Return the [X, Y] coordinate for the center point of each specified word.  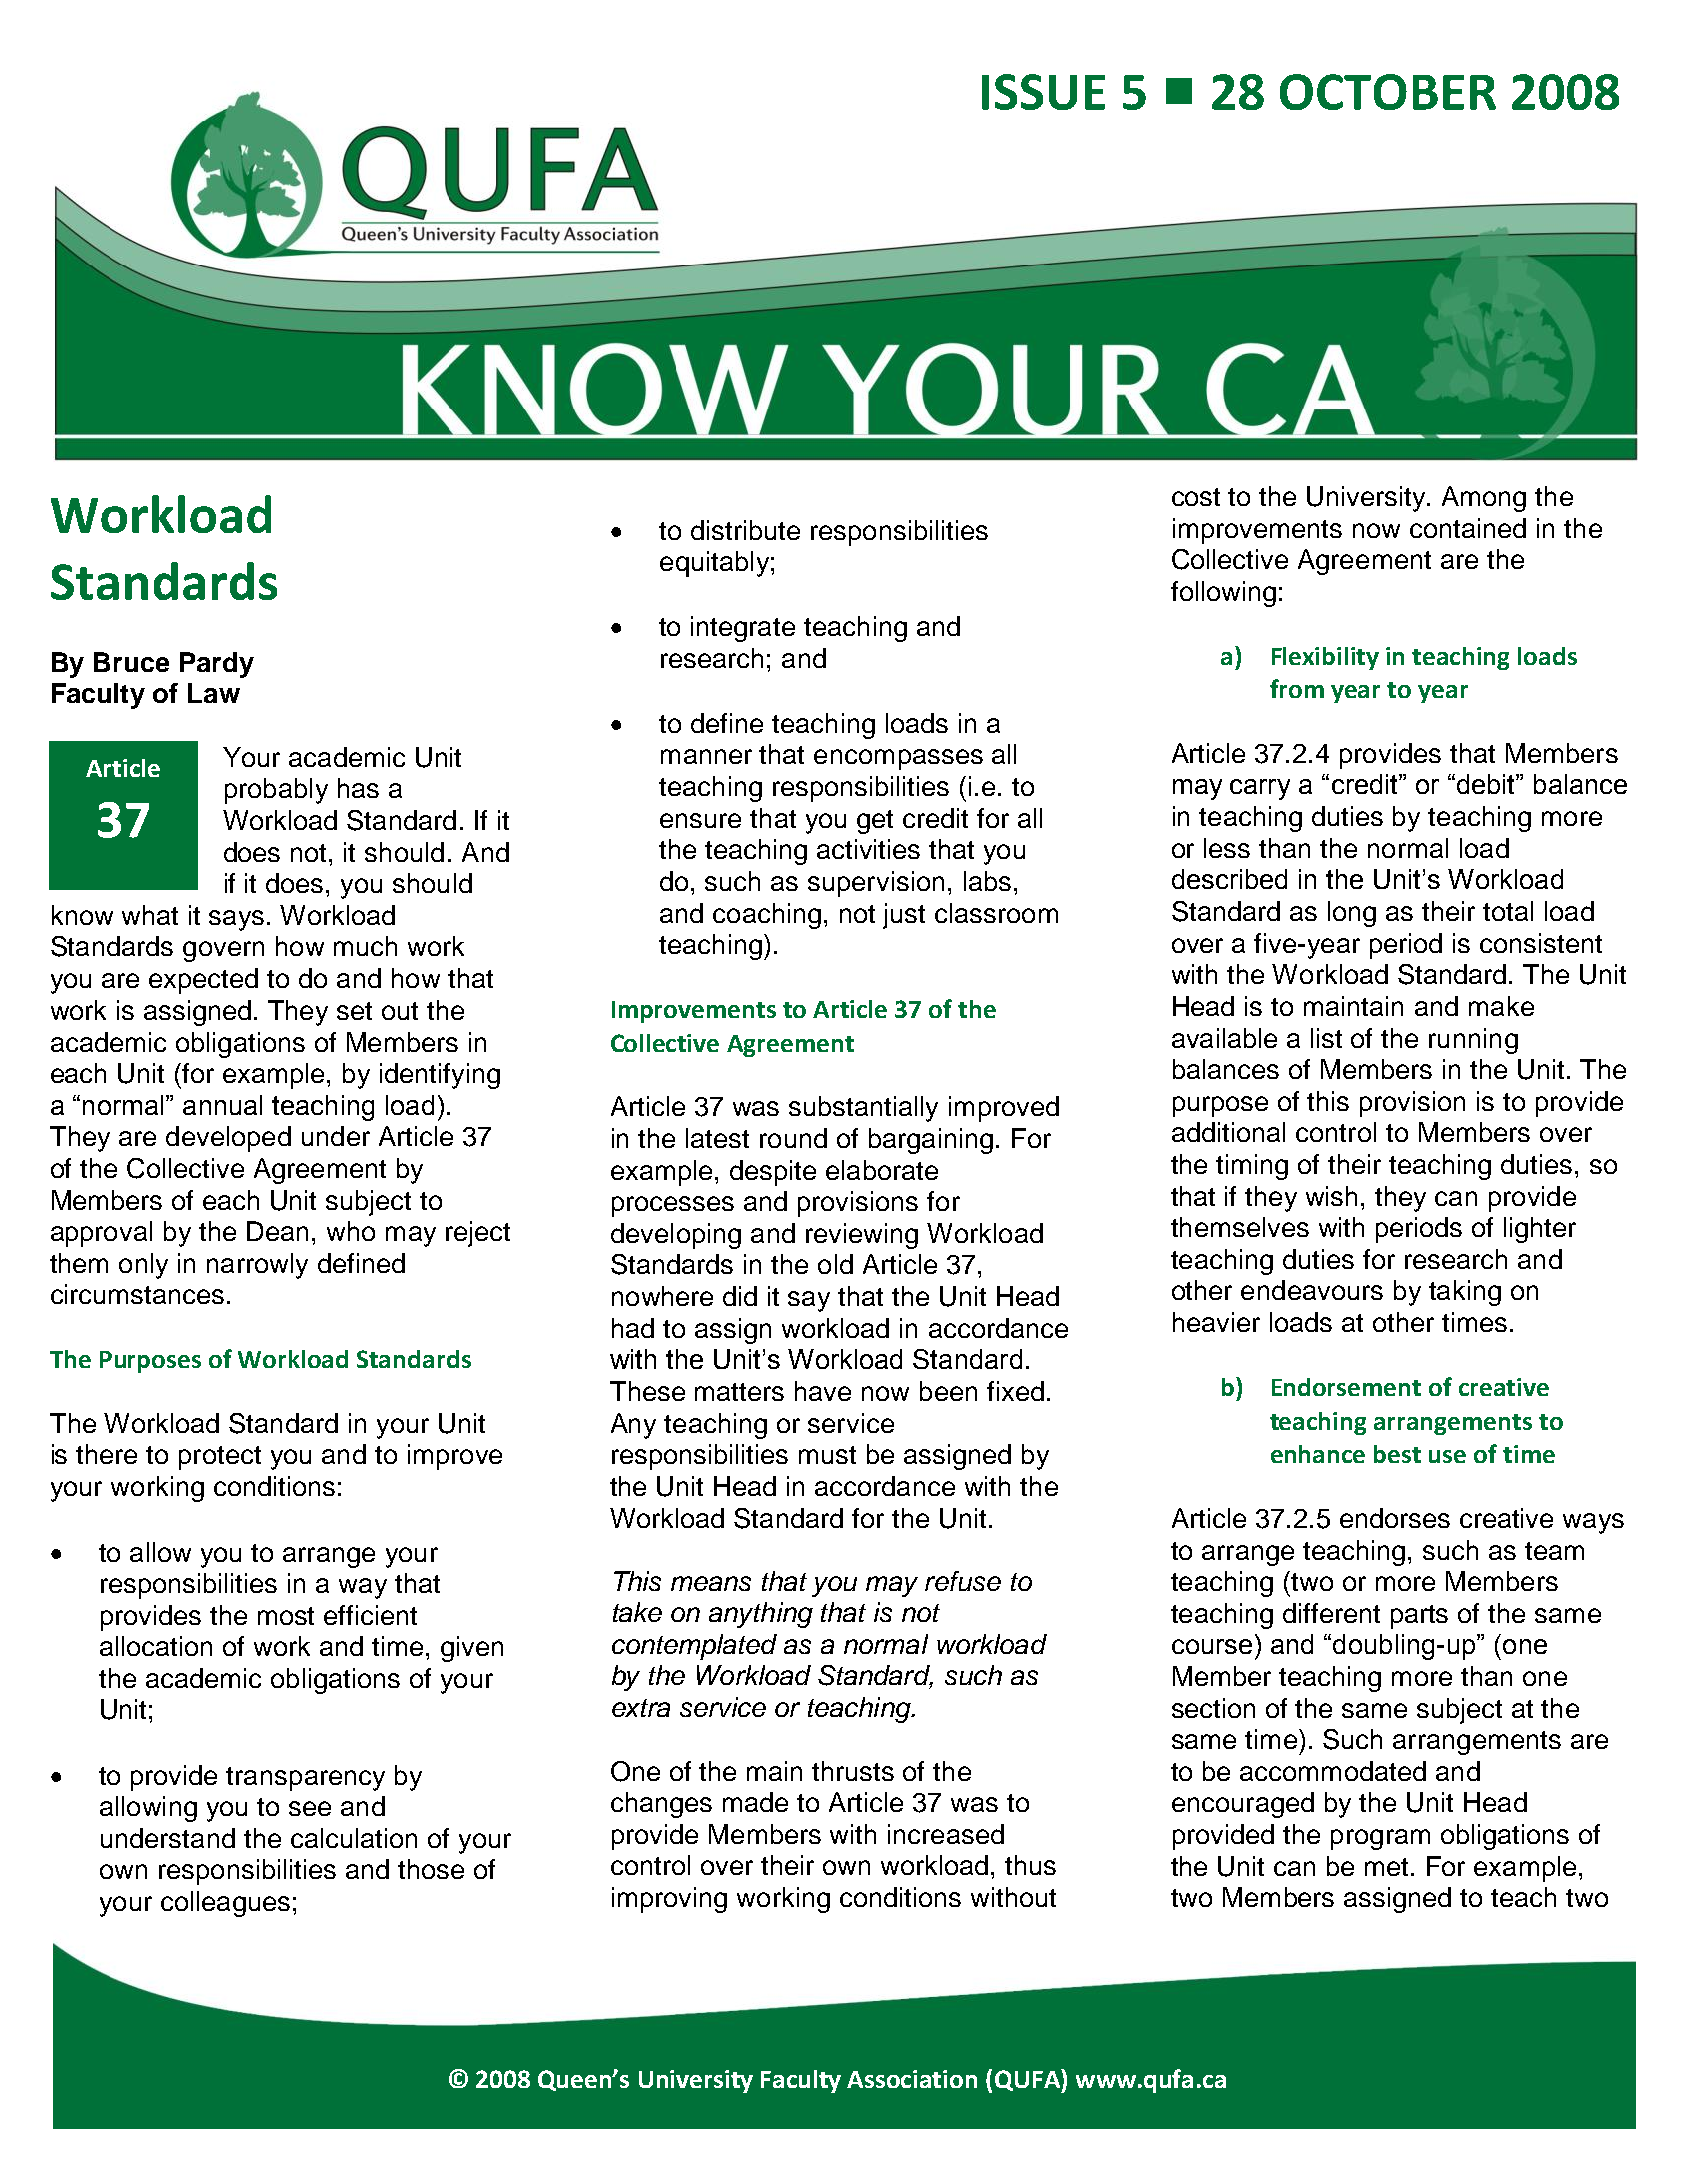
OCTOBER [1388, 92]
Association [912, 2079]
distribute [745, 530]
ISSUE [1043, 92]
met [1386, 1867]
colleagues [225, 1904]
